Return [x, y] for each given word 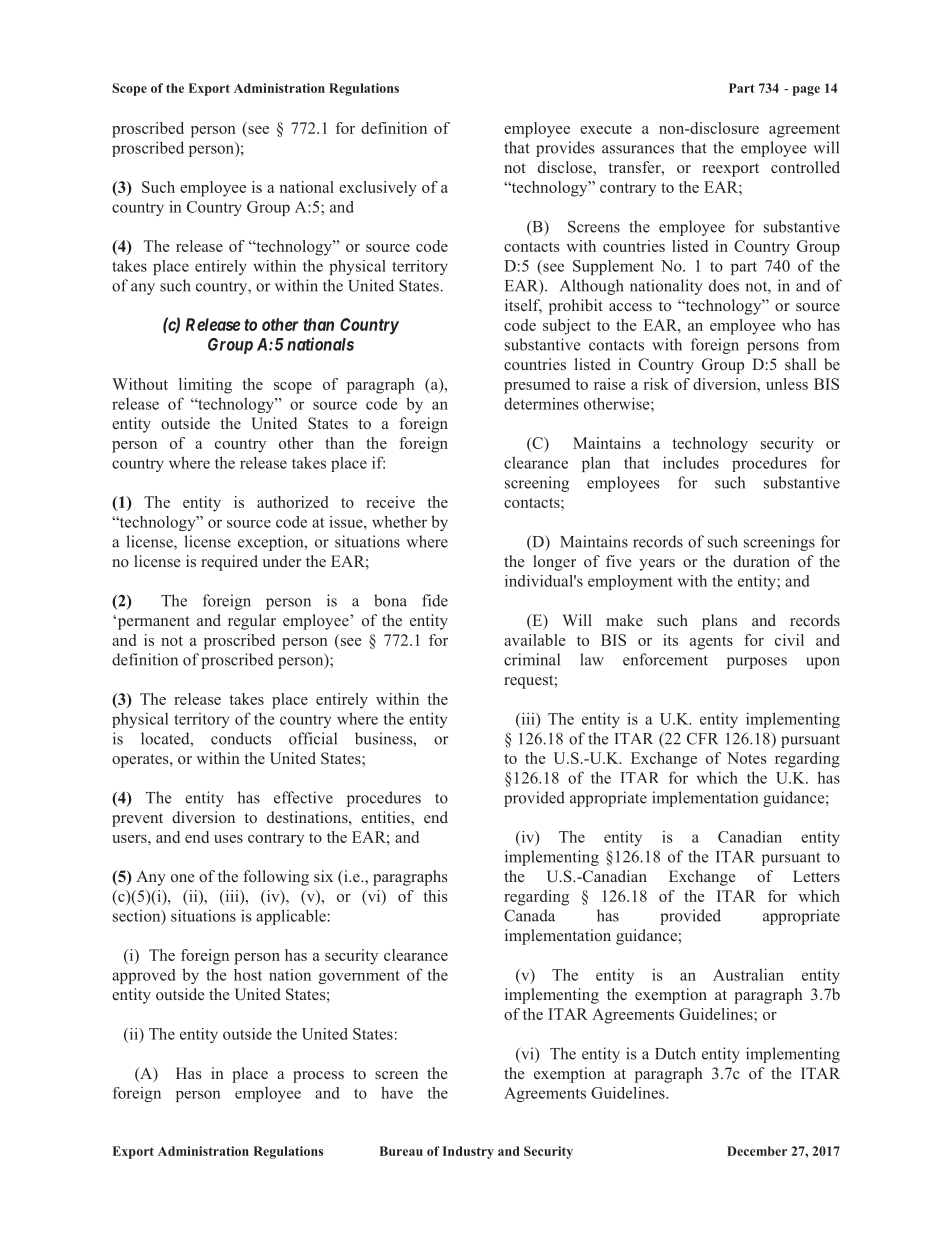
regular [252, 622]
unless [787, 384]
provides [565, 149]
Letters [816, 876]
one [183, 878]
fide [435, 600]
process [318, 1077]
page [806, 91]
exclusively [378, 189]
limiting [205, 386]
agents [711, 643]
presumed [537, 386]
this [435, 896]
